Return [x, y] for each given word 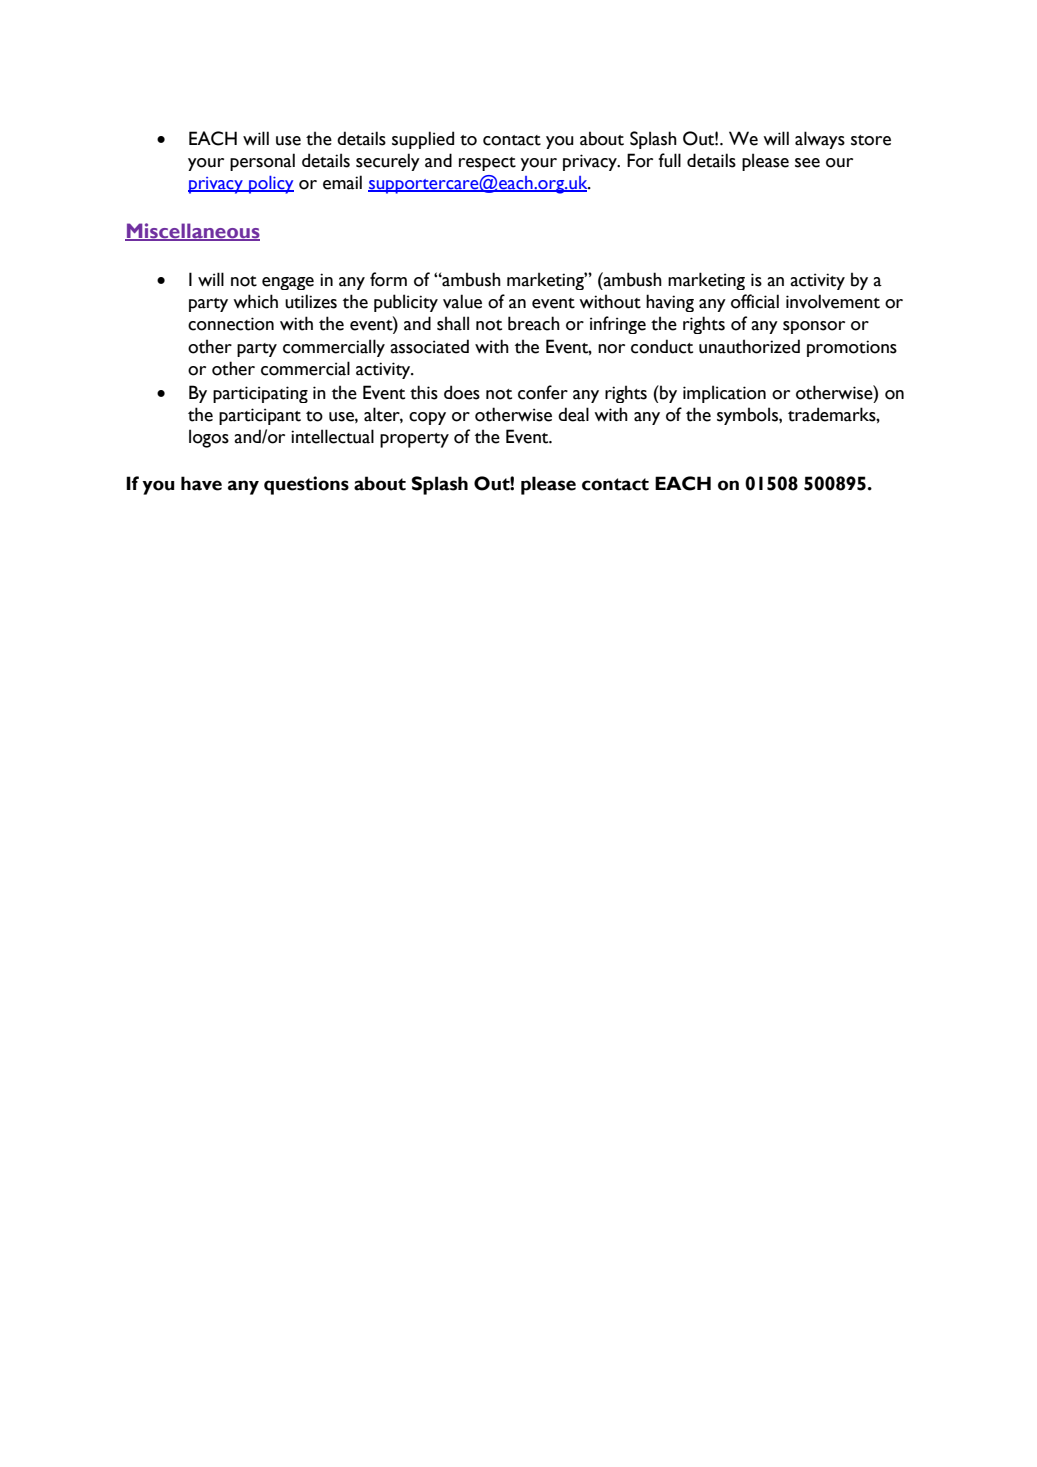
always [820, 140]
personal [262, 162]
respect [487, 164]
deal [573, 414]
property [414, 440]
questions [306, 485]
